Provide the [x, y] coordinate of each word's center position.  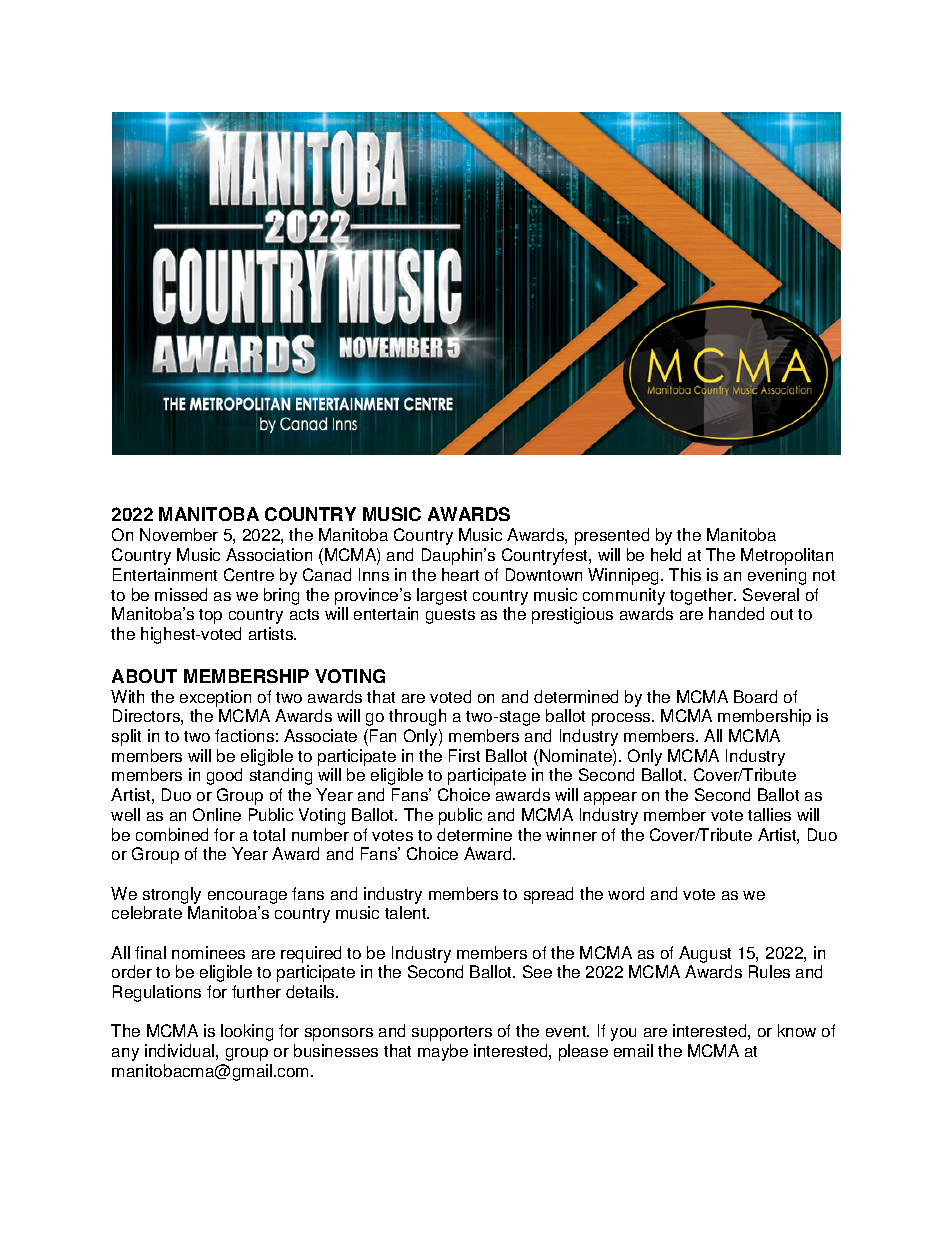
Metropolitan [787, 556]
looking [247, 1032]
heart [460, 574]
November [179, 534]
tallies [769, 814]
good [224, 776]
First [464, 755]
